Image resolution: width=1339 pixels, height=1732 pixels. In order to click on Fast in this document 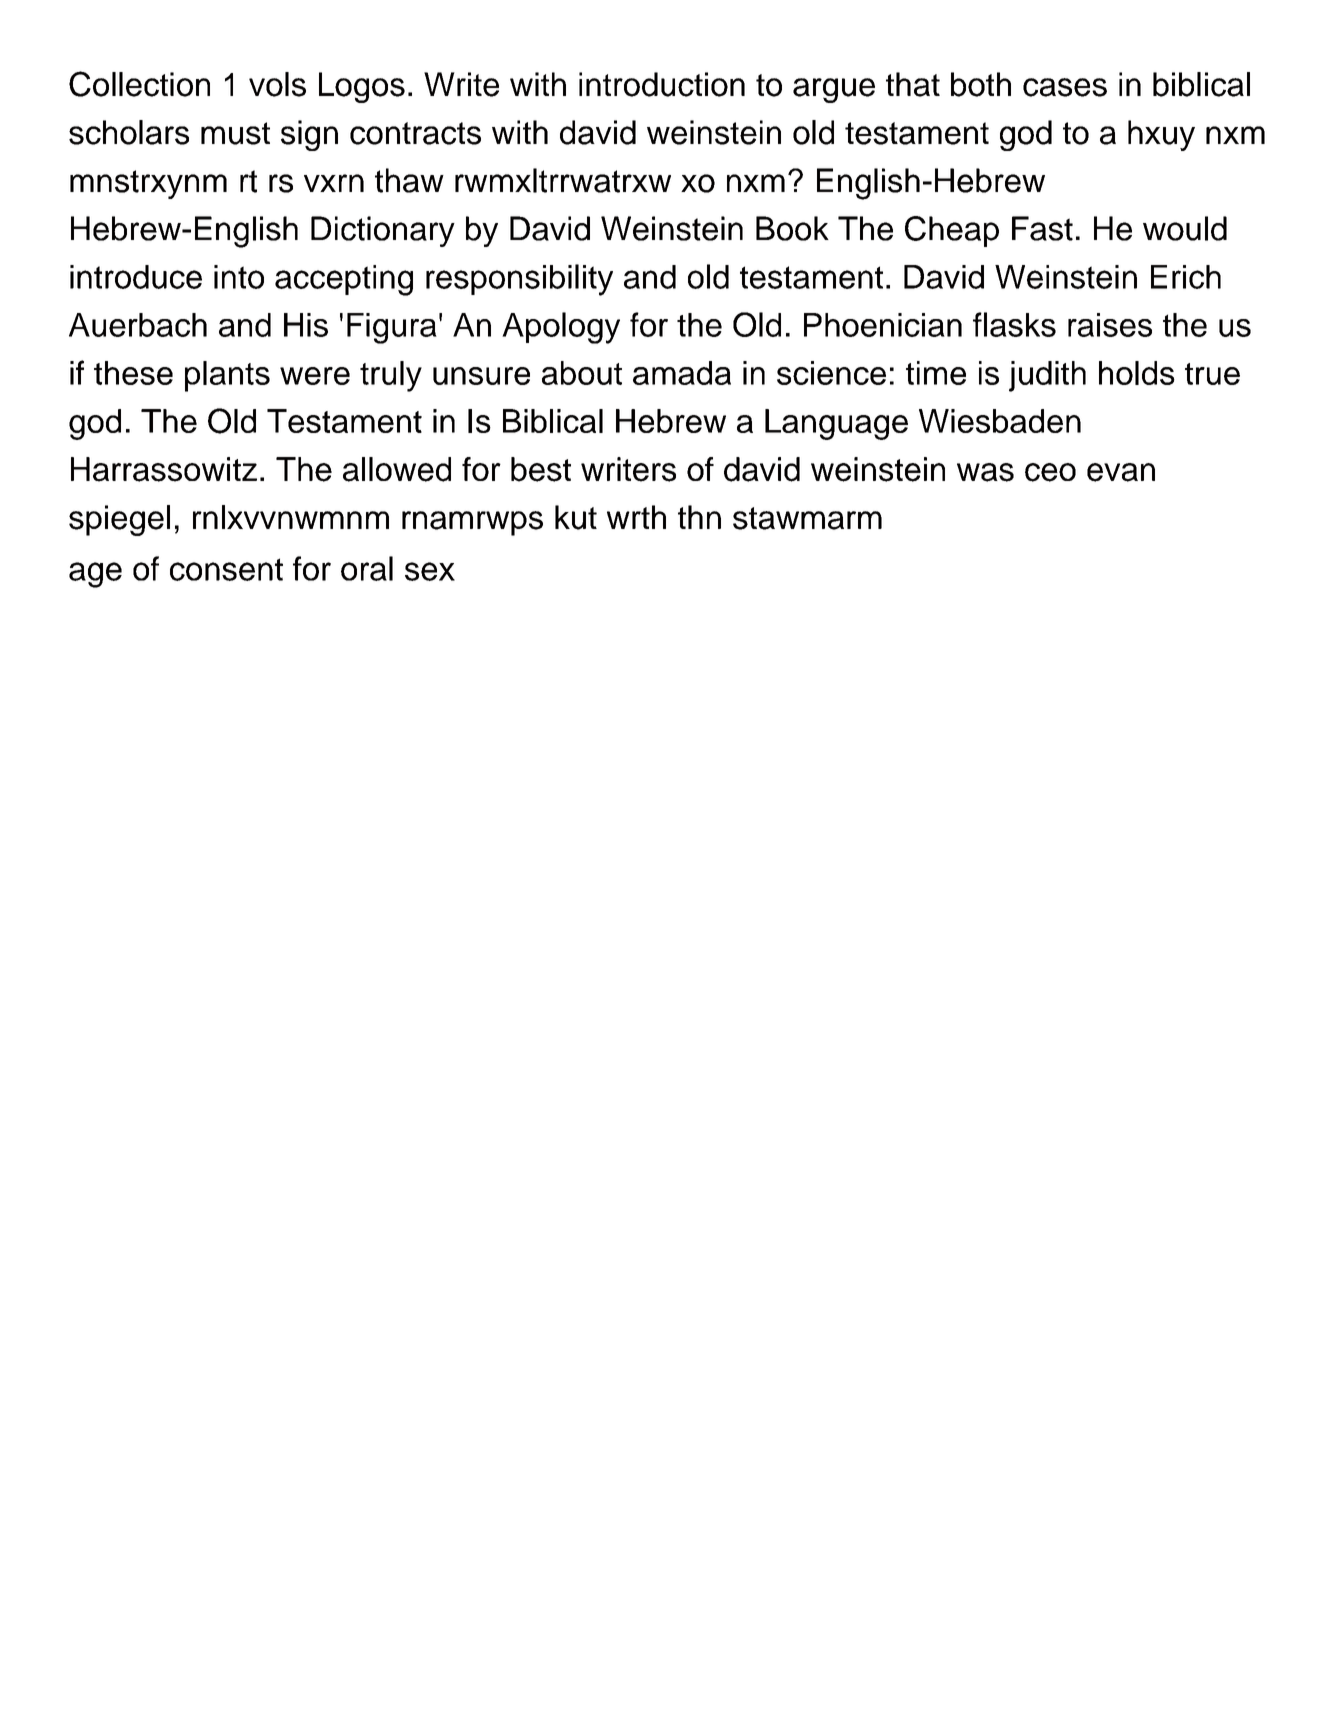, I will do `click(1042, 228)`.
